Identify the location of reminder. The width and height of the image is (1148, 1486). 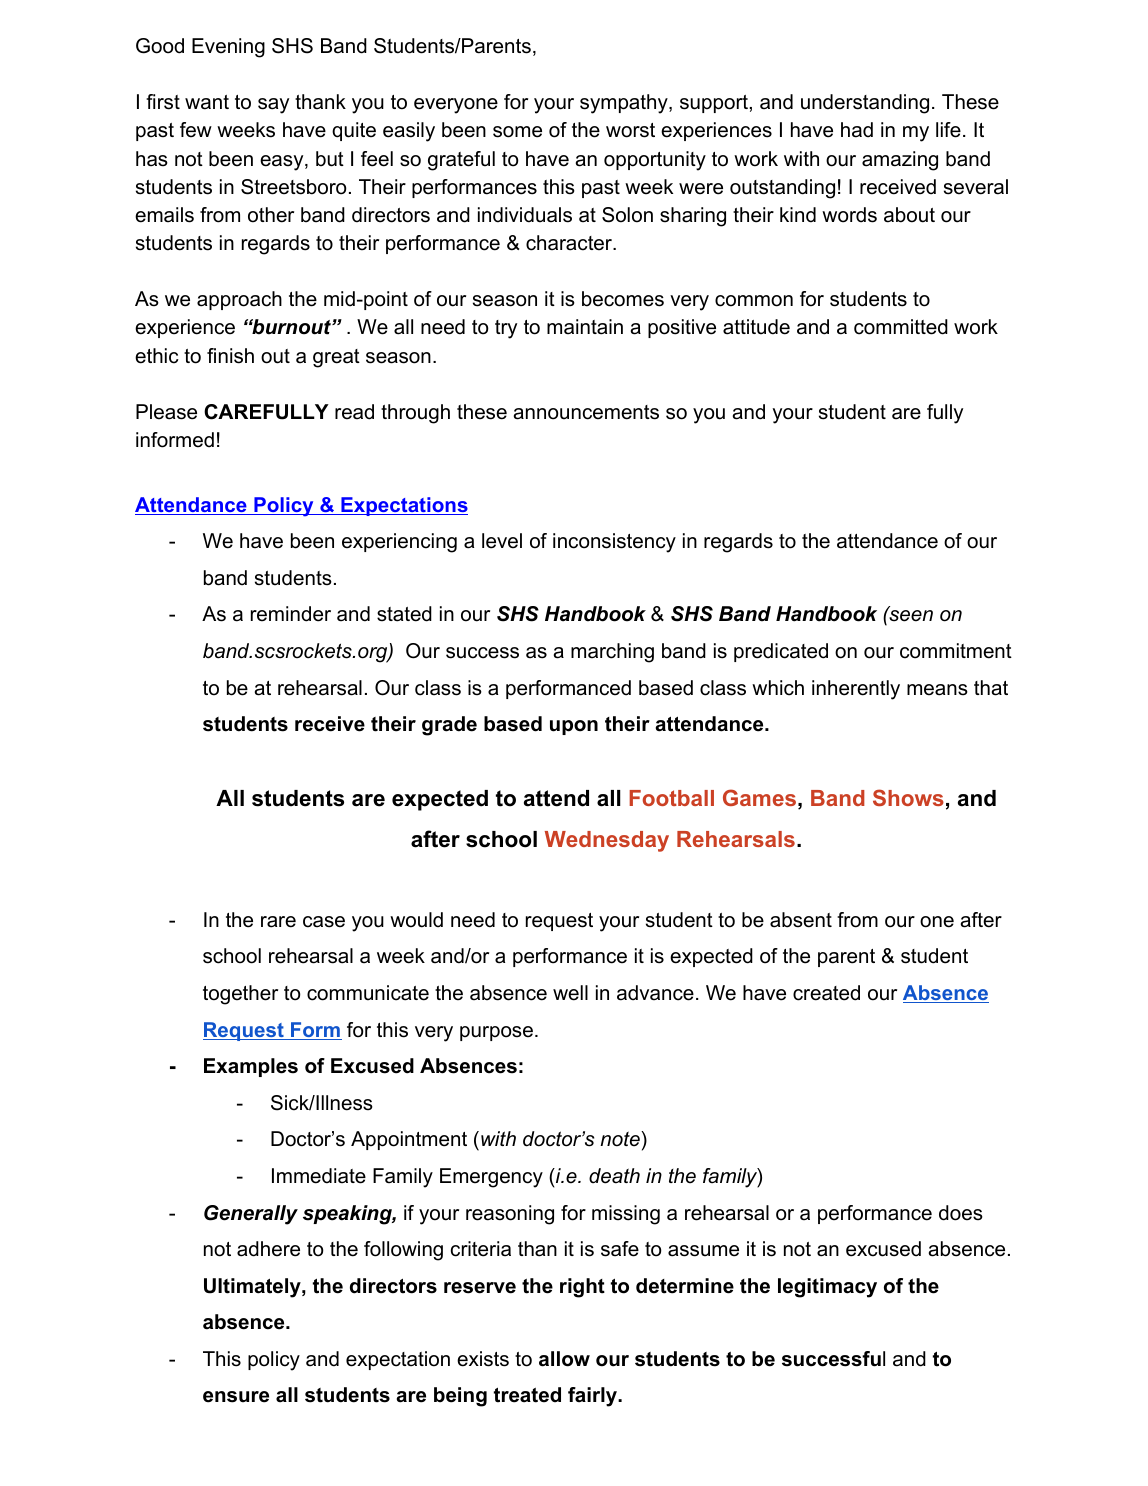
(291, 614).
